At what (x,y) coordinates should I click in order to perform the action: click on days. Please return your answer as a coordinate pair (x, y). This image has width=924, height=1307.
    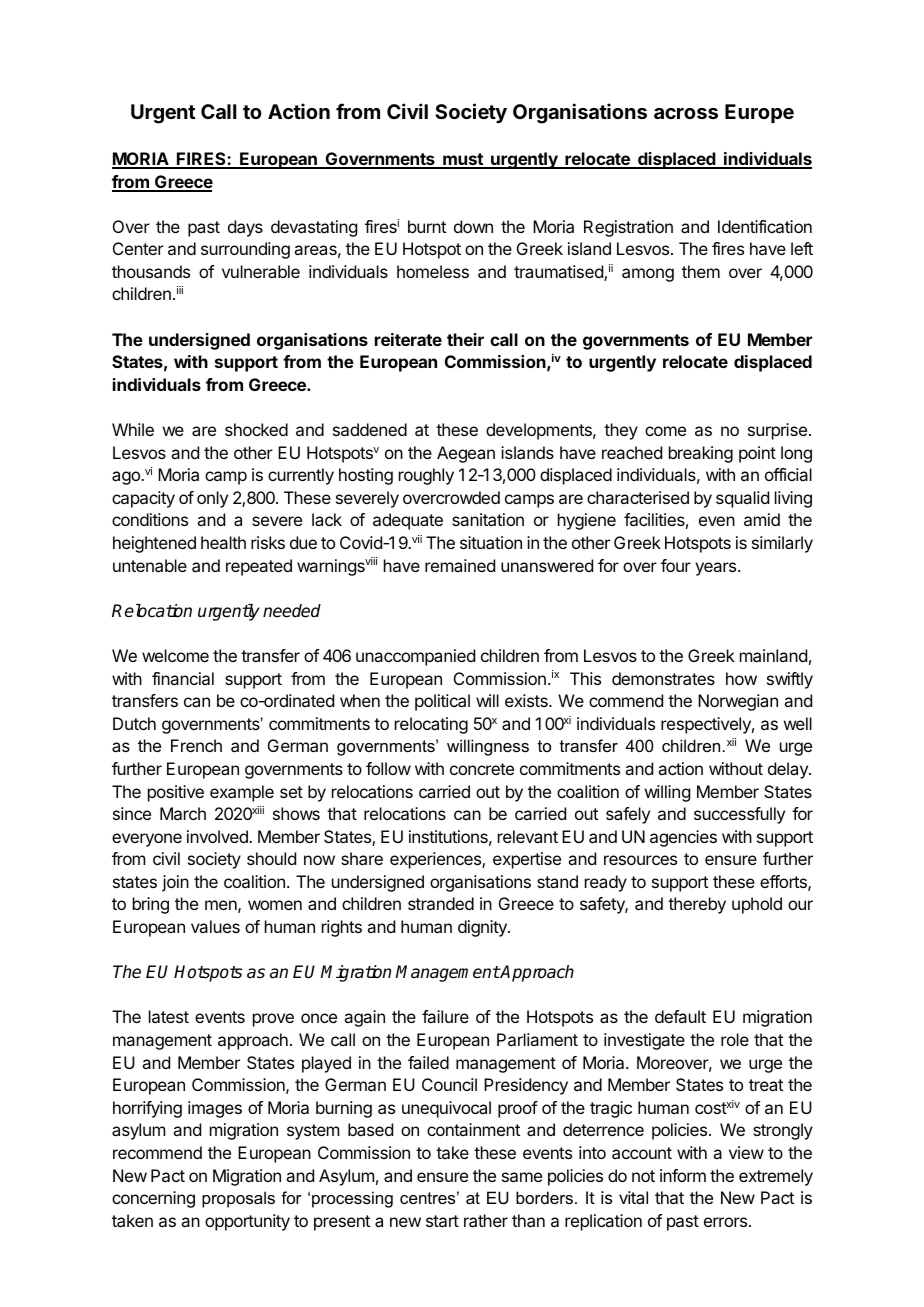
    Looking at the image, I should click on (245, 228).
